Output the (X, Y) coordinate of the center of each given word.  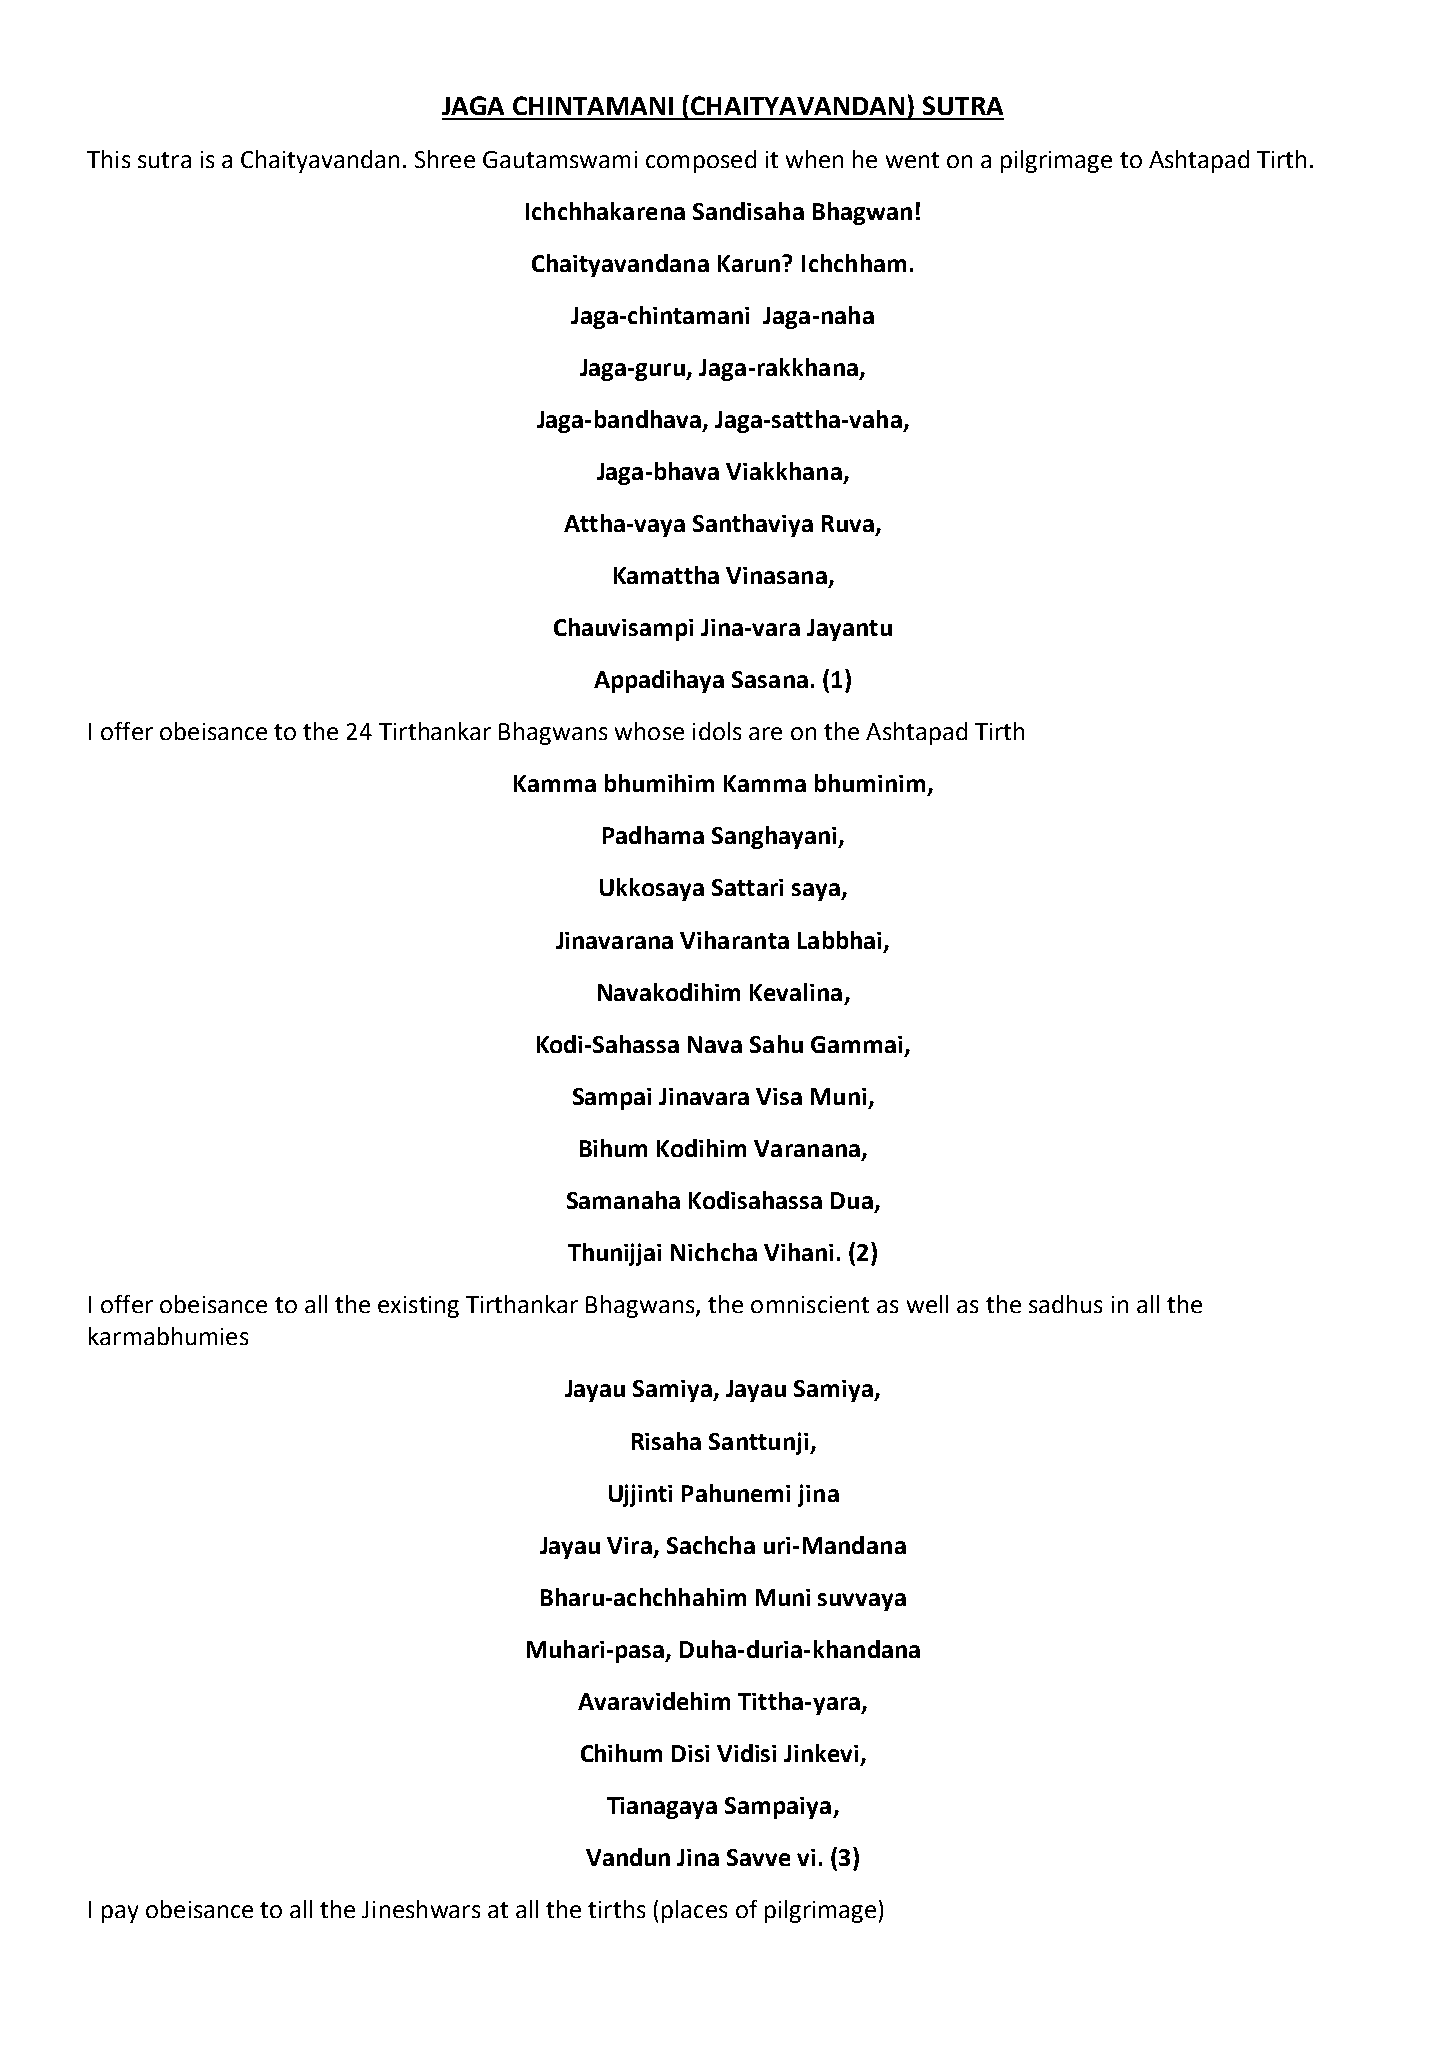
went (912, 160)
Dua (852, 1200)
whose (649, 731)
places (694, 1911)
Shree (445, 159)
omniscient (810, 1304)
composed (701, 161)
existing (418, 1307)
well (927, 1304)
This (108, 159)
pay (120, 1914)
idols (717, 731)
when (814, 159)
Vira (629, 1545)
